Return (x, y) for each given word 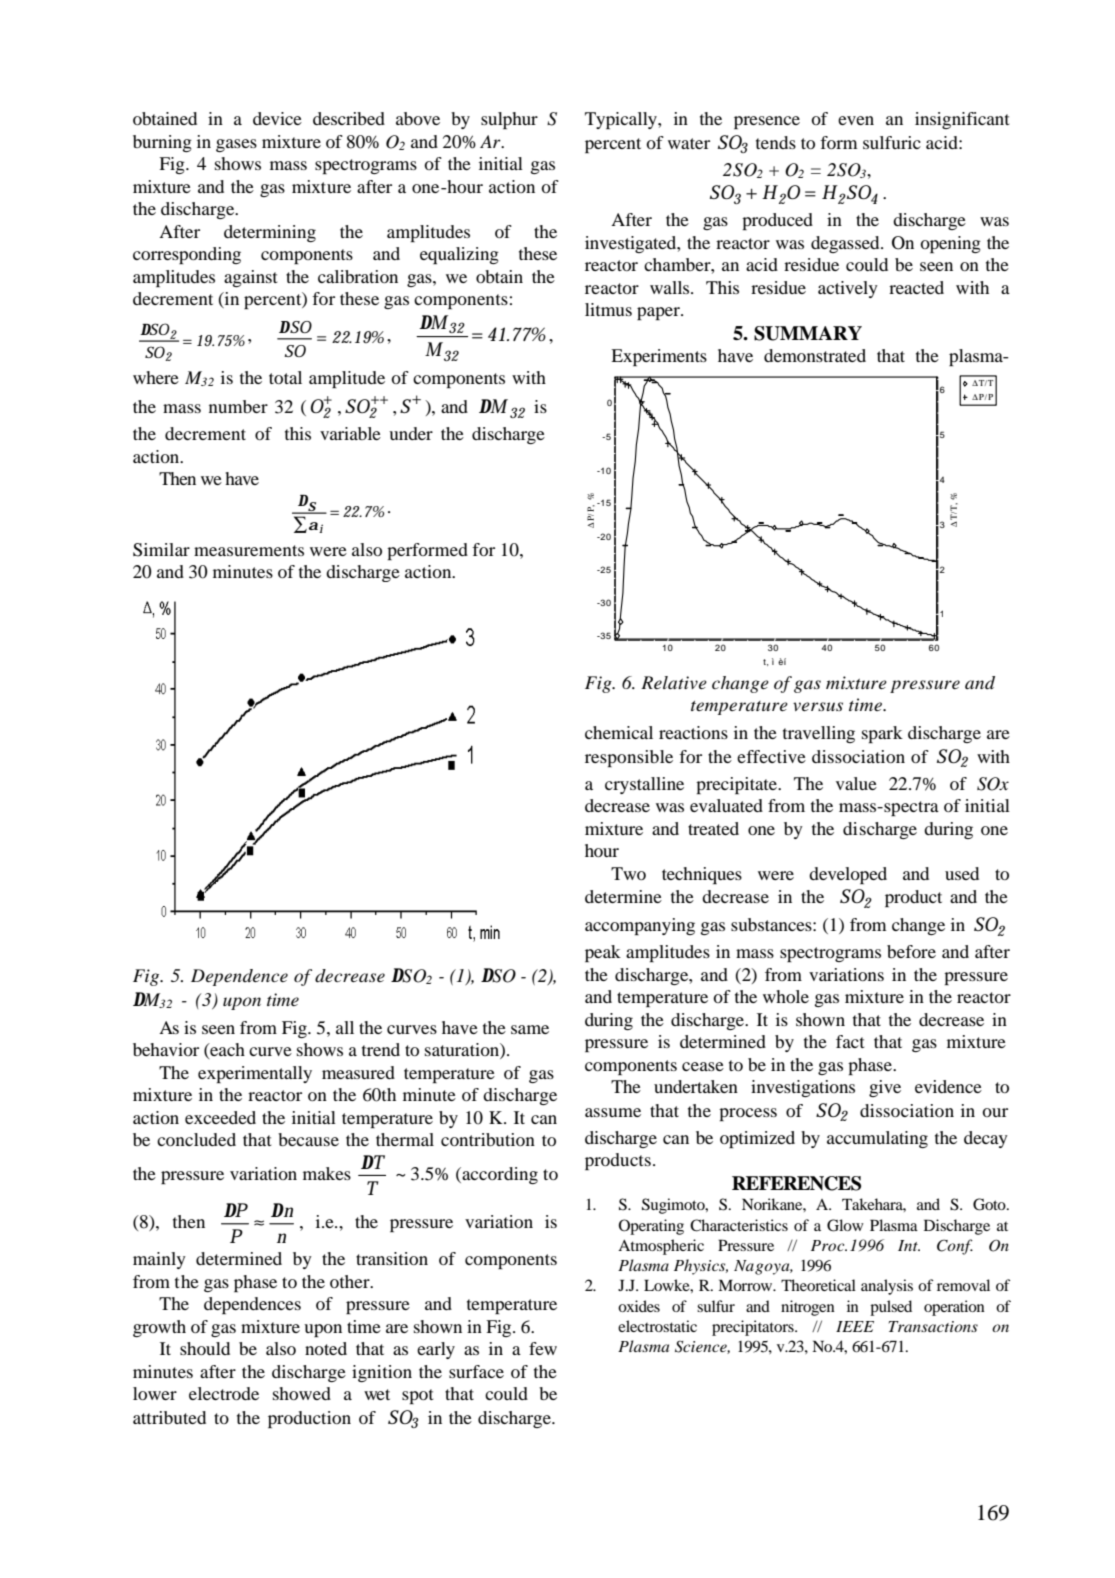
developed (848, 875)
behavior (166, 1049)
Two (628, 873)
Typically (622, 120)
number (238, 406)
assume (613, 1112)
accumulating (877, 1139)
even (856, 120)
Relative (674, 682)
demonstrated (815, 355)
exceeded (220, 1117)
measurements (249, 550)
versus (818, 706)
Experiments (659, 357)
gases (236, 145)
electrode (224, 1393)
